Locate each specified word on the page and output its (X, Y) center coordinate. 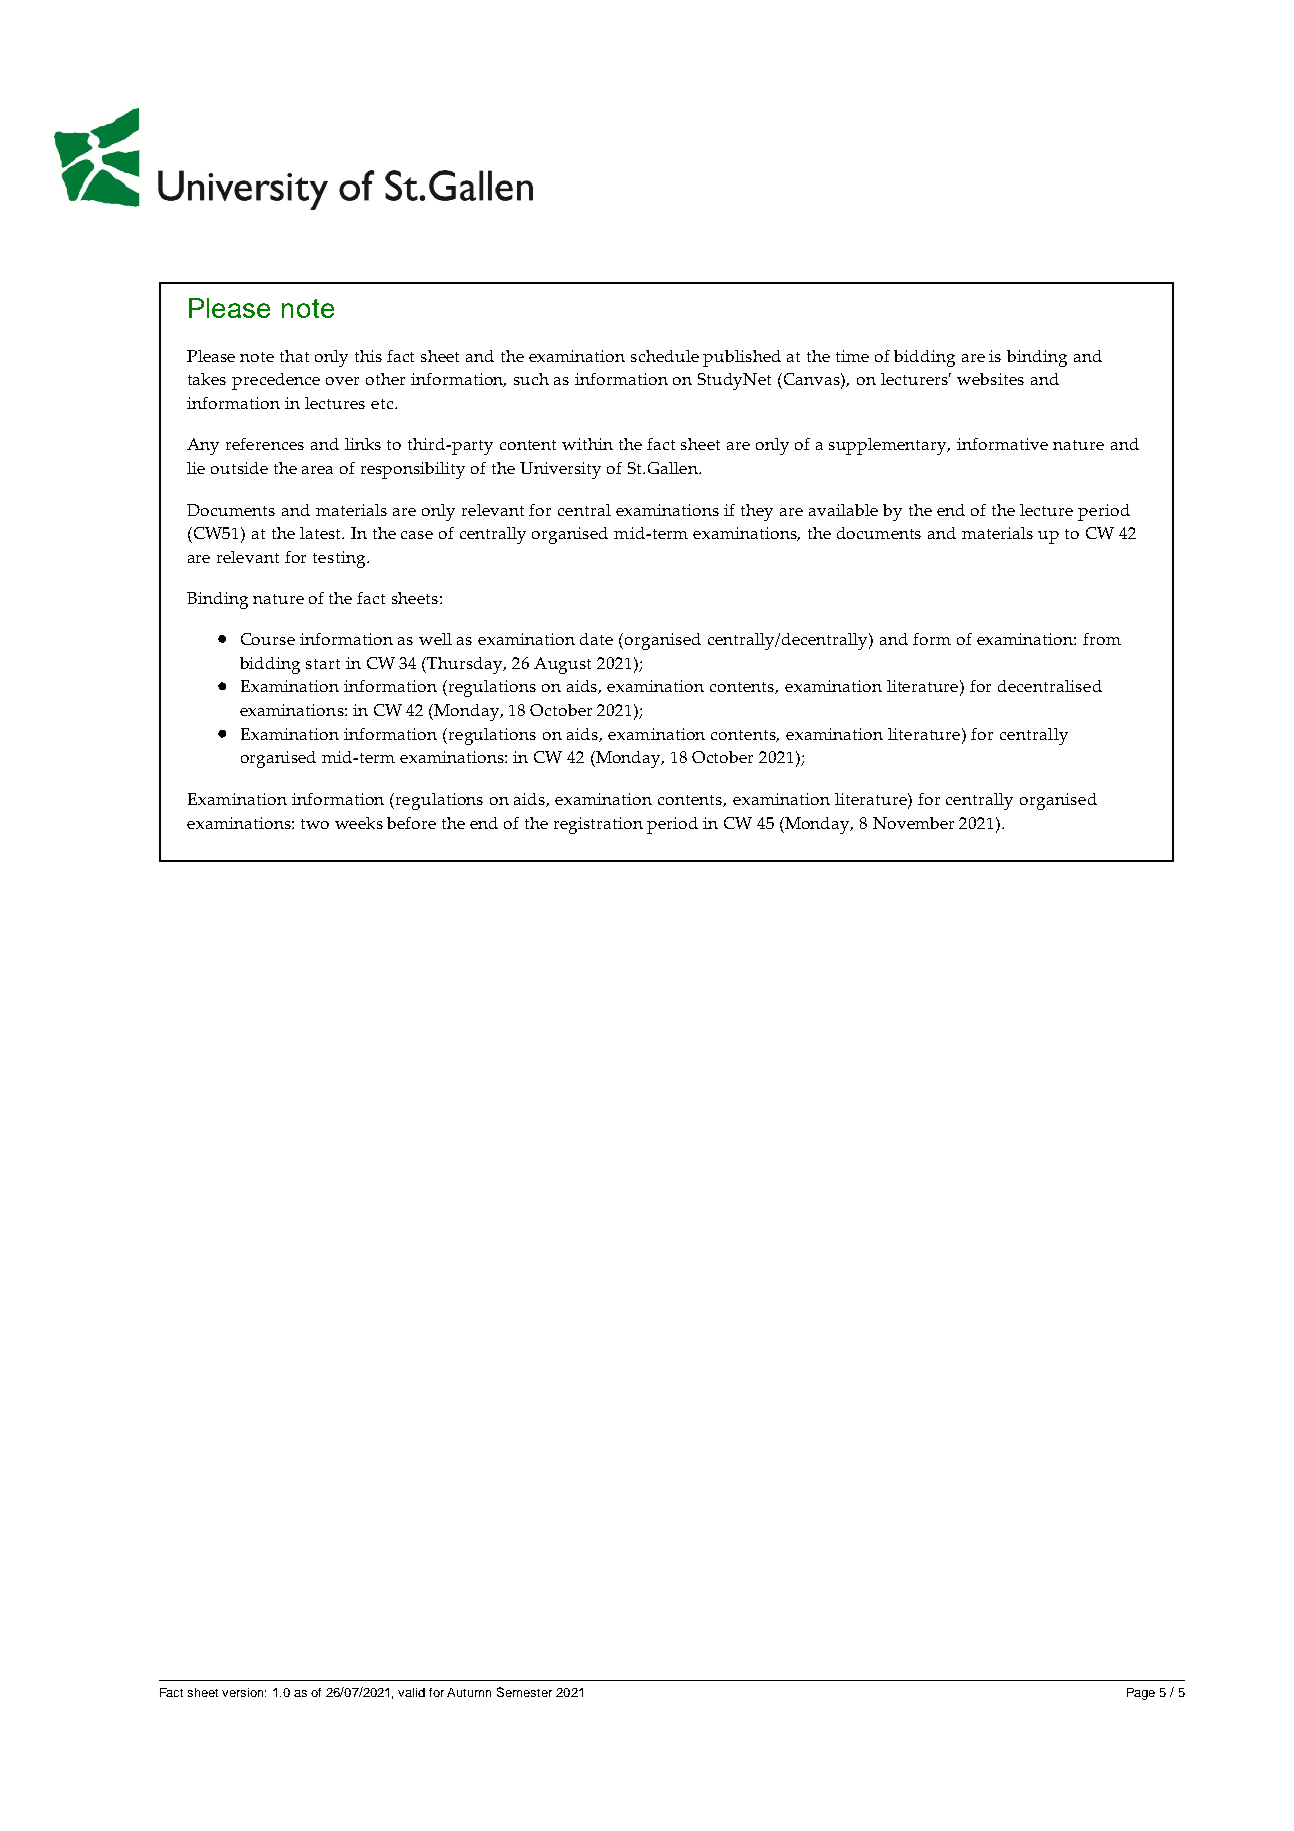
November (913, 823)
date (596, 639)
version (244, 1692)
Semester (524, 1692)
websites (990, 379)
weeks (359, 823)
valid (411, 1692)
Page (1141, 1694)
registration (598, 825)
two (315, 824)
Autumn (469, 1692)
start (323, 664)
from (1102, 639)
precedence (276, 381)
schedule (665, 356)
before (411, 823)
